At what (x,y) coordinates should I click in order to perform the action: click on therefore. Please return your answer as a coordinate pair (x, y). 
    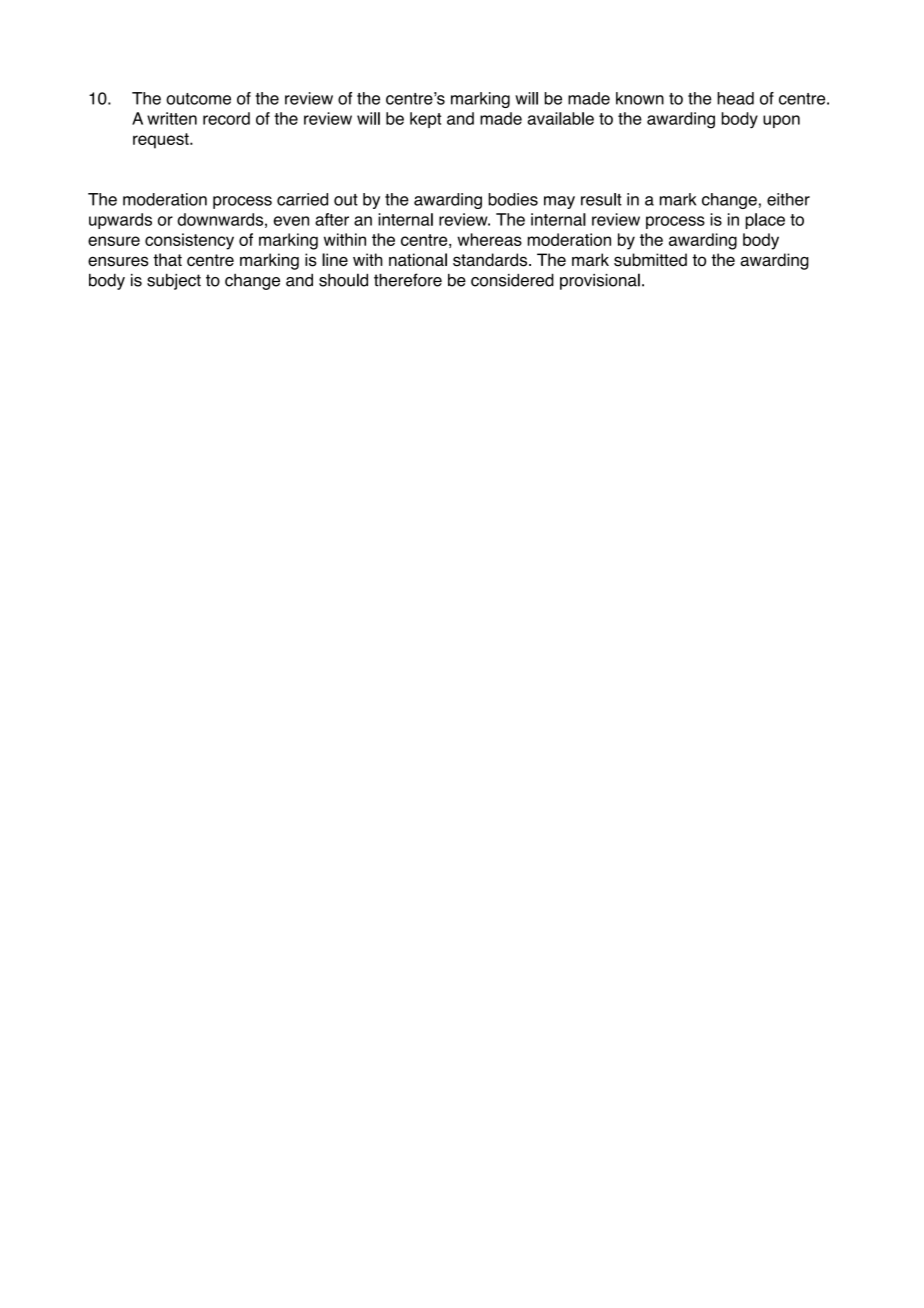
    Looking at the image, I should click on (408, 280).
